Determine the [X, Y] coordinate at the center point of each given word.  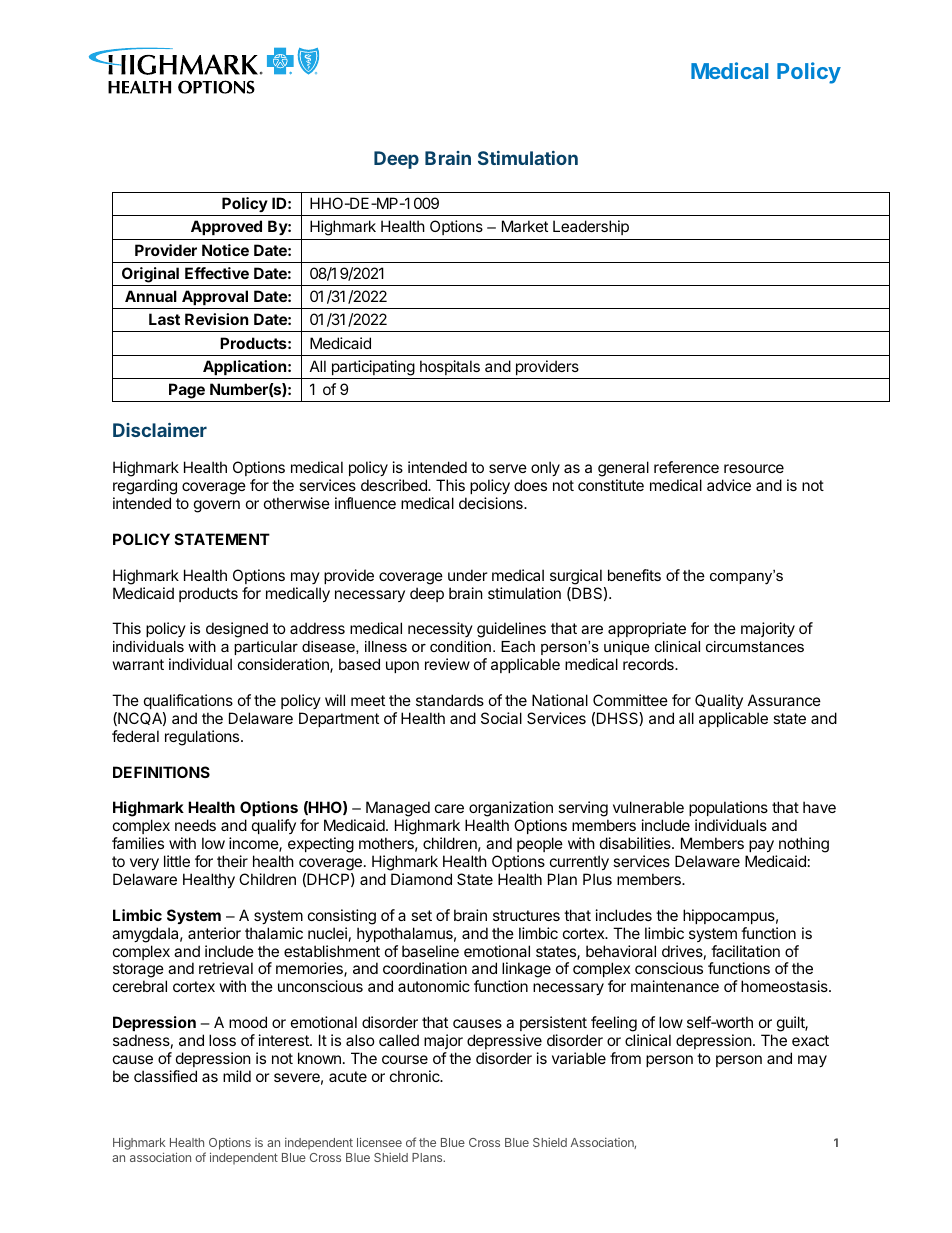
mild [237, 1076]
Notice [225, 250]
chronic [416, 1076]
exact [810, 1040]
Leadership [591, 227]
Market [525, 226]
